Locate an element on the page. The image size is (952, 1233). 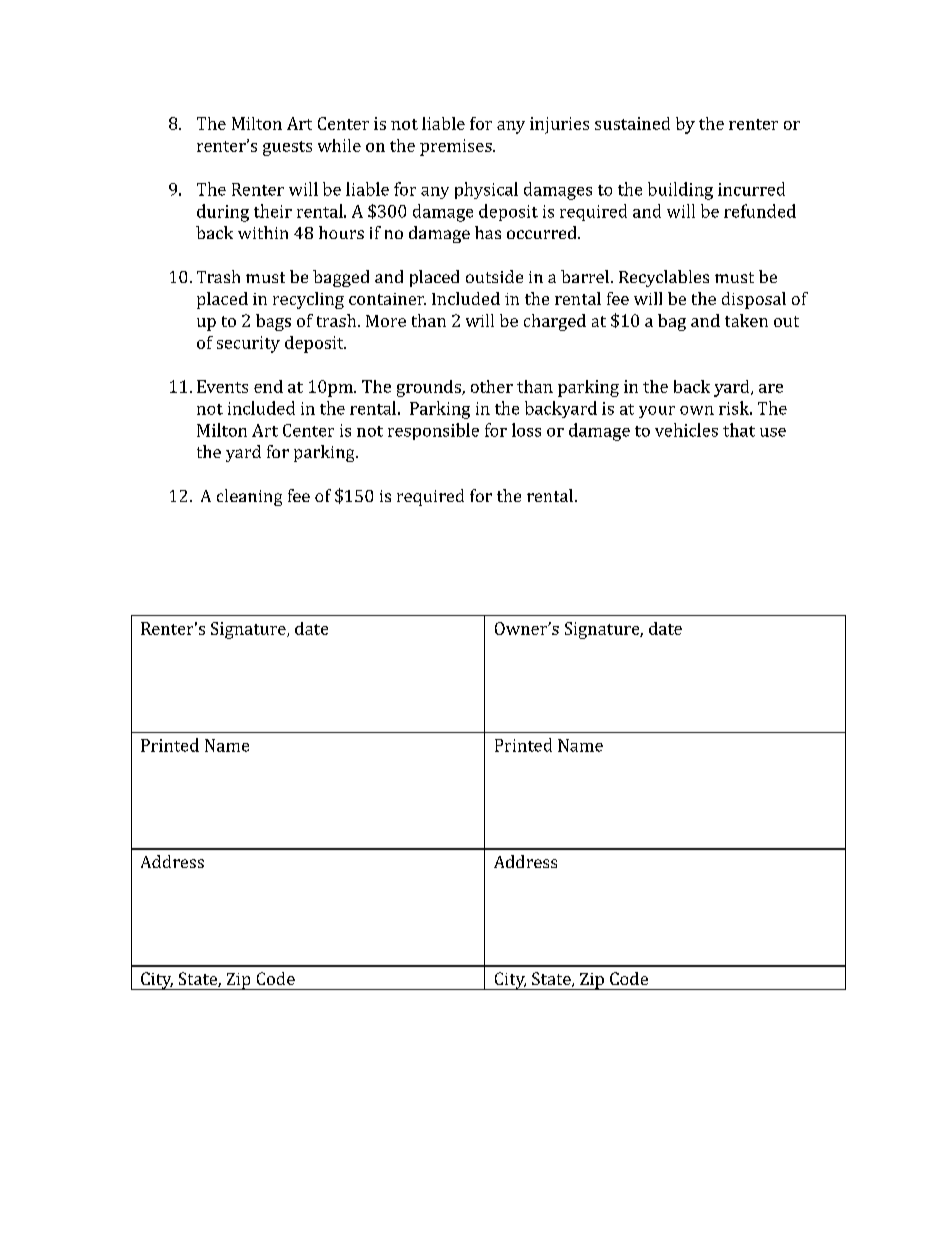
cleaning is located at coordinates (249, 497).
